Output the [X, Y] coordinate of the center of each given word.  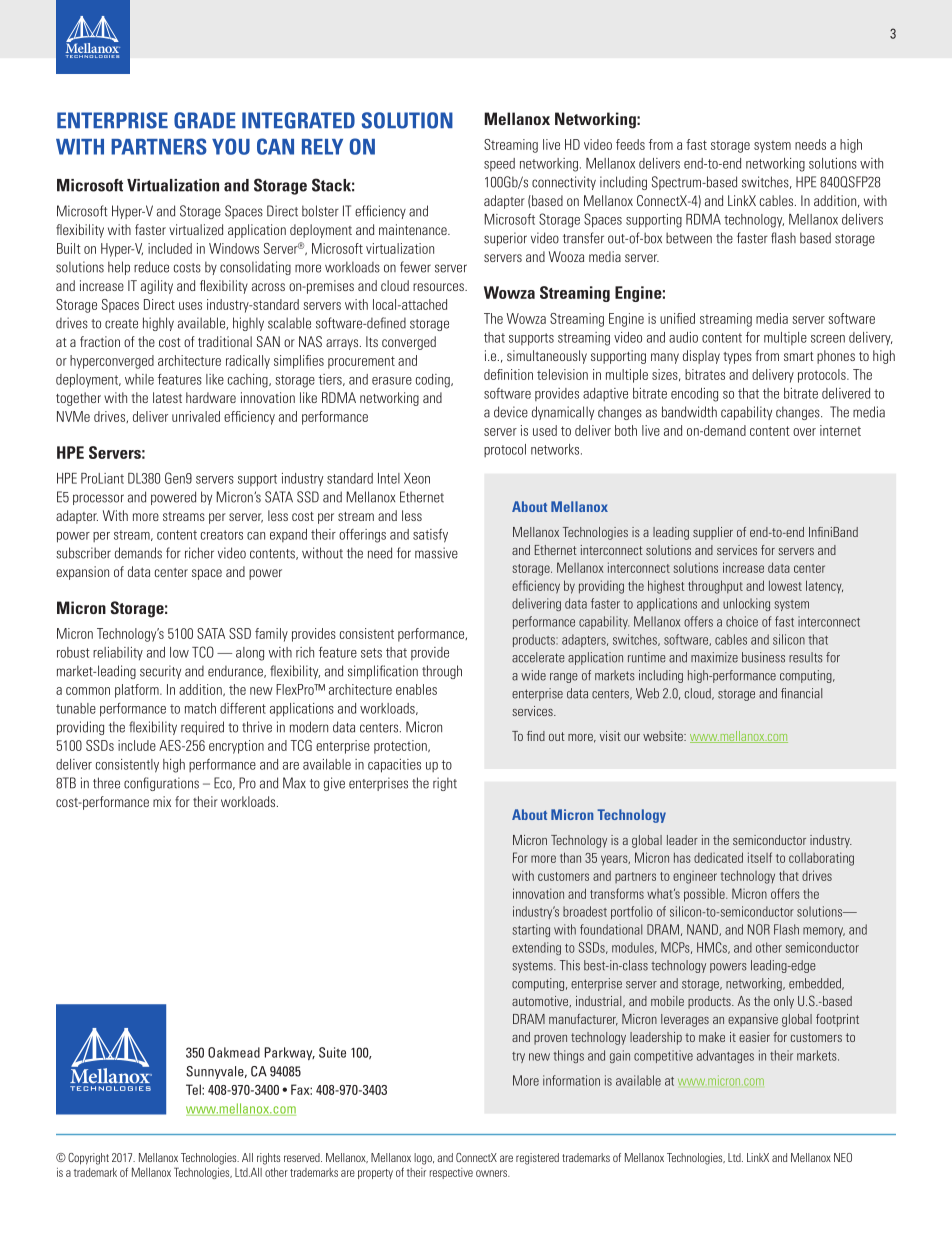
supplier [713, 533]
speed [499, 164]
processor [98, 499]
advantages [725, 1056]
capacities [394, 766]
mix [162, 801]
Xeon [417, 478]
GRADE [205, 120]
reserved [303, 1157]
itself [760, 857]
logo [424, 1159]
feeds [630, 144]
